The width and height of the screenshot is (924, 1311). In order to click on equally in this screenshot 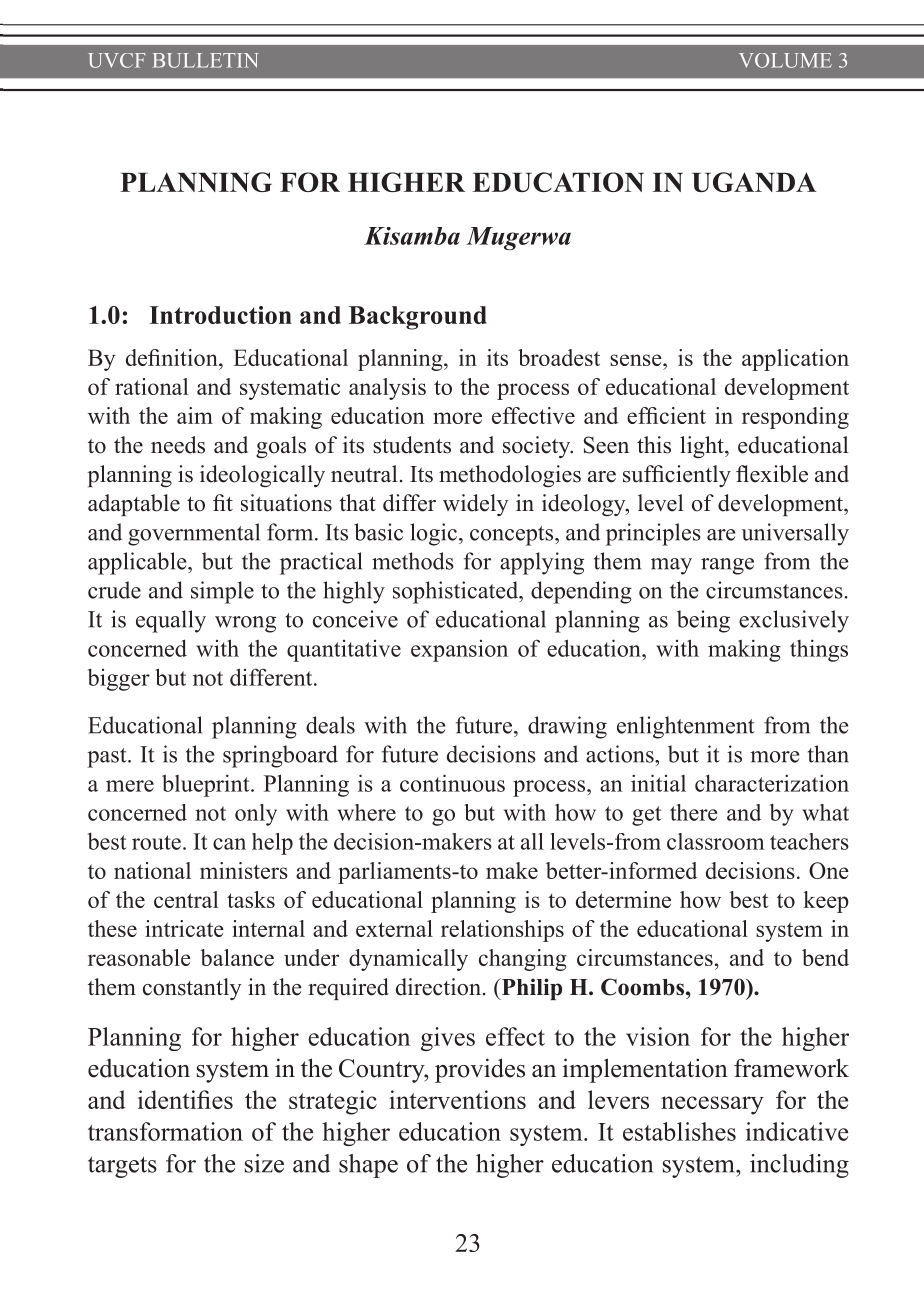, I will do `click(171, 621)`.
